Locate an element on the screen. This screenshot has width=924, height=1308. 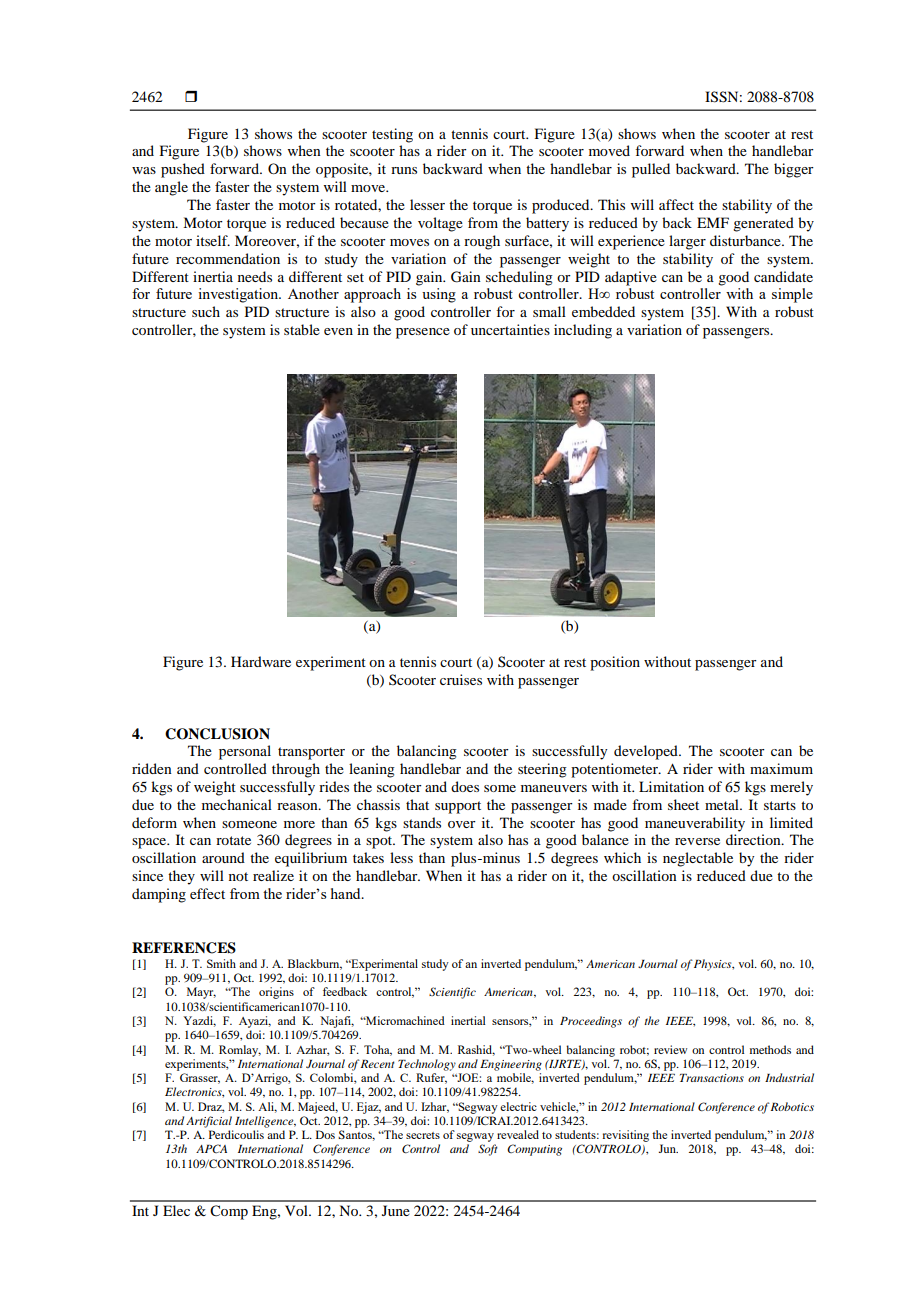
around is located at coordinates (223, 857).
